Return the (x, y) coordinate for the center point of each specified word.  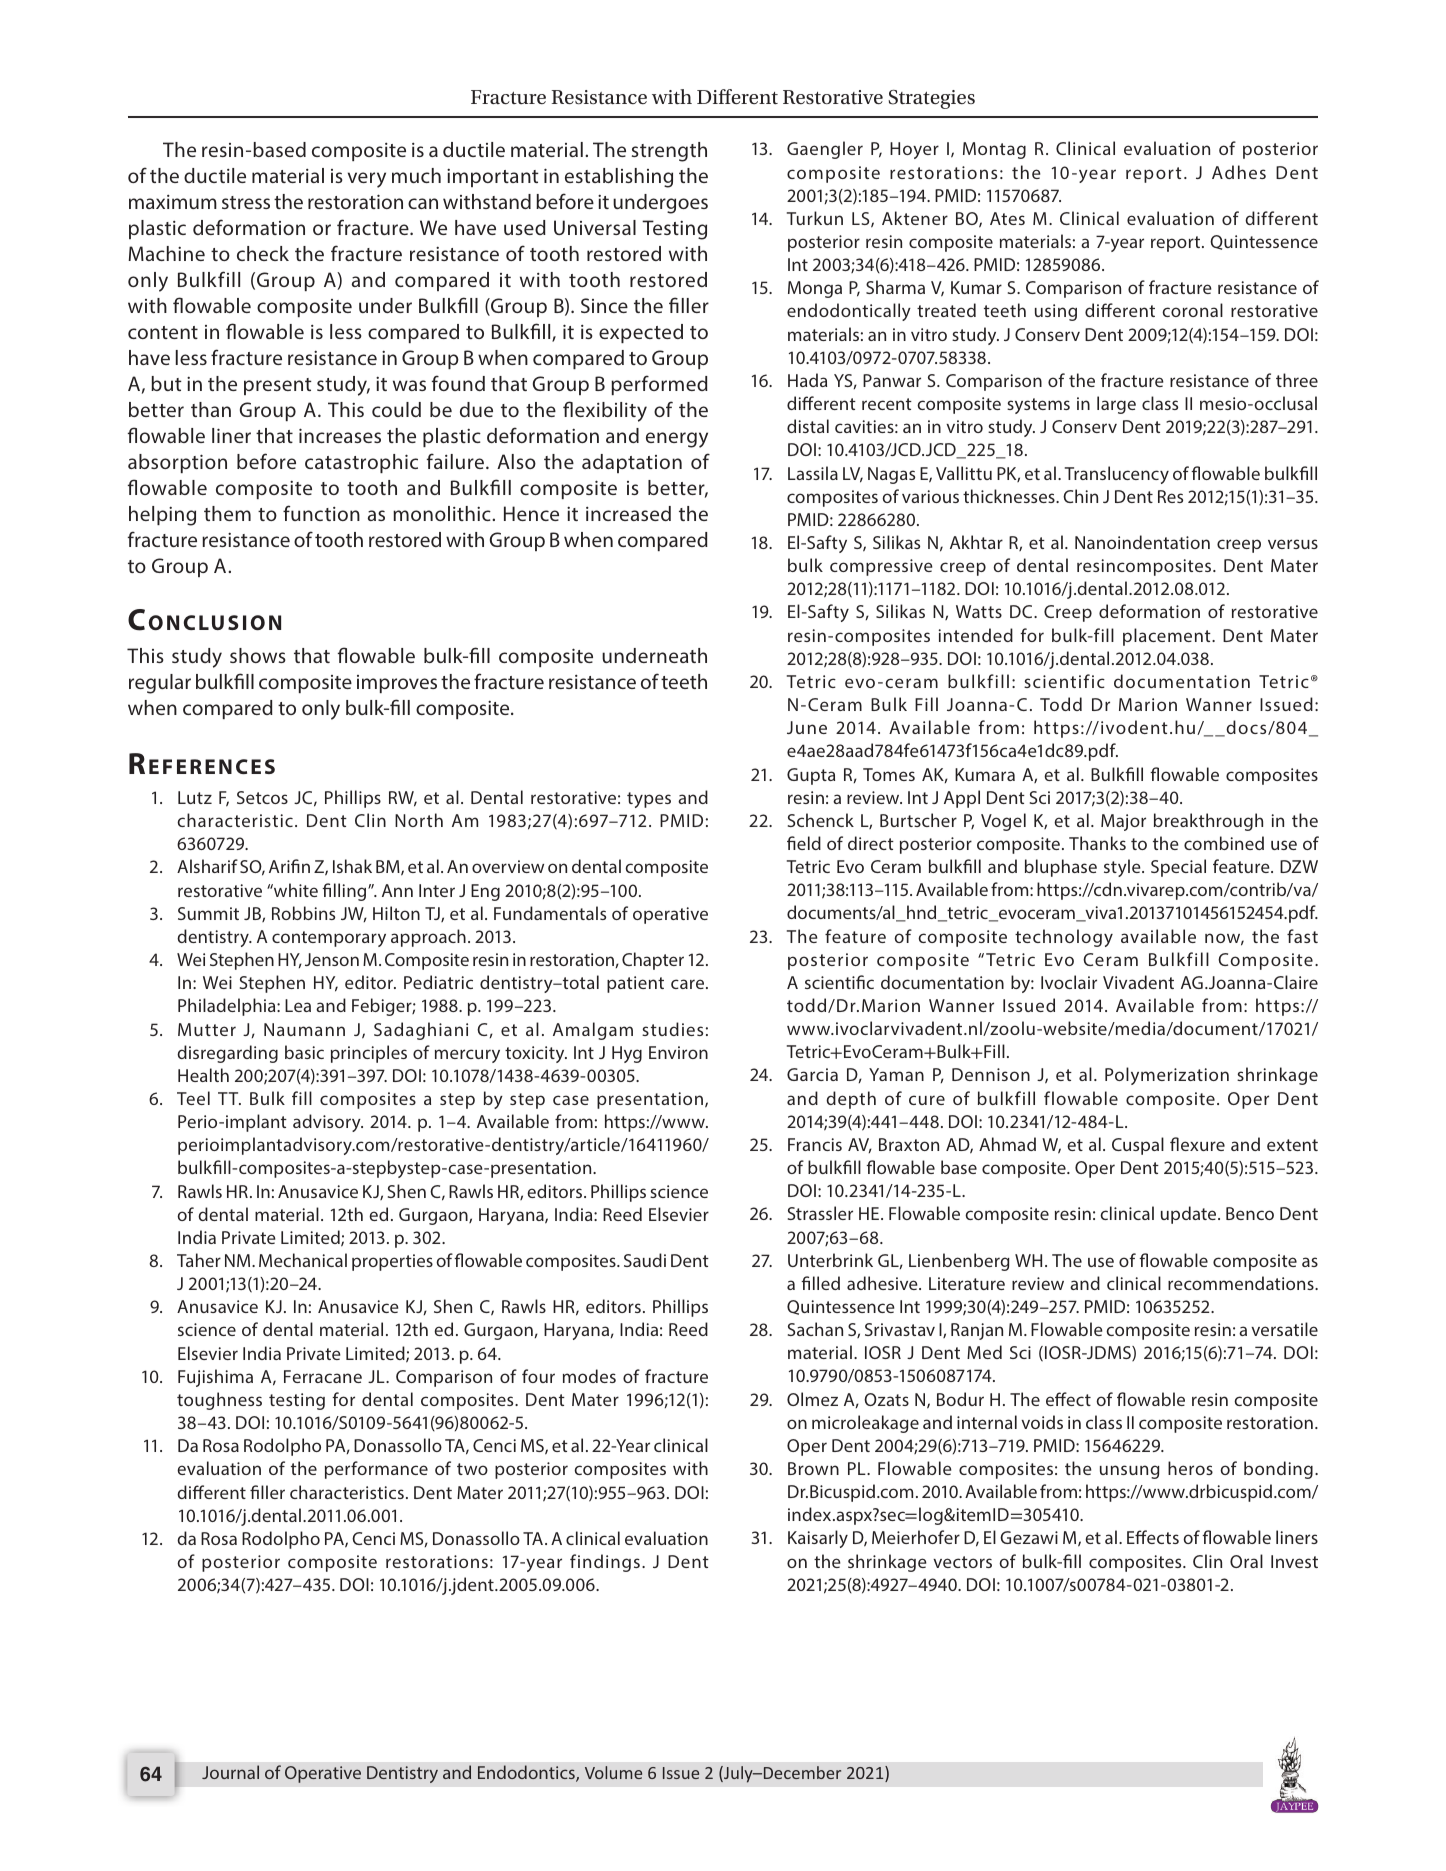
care (689, 984)
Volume (613, 1772)
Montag (994, 150)
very (367, 180)
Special (1178, 868)
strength (669, 152)
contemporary (329, 939)
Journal (230, 1772)
